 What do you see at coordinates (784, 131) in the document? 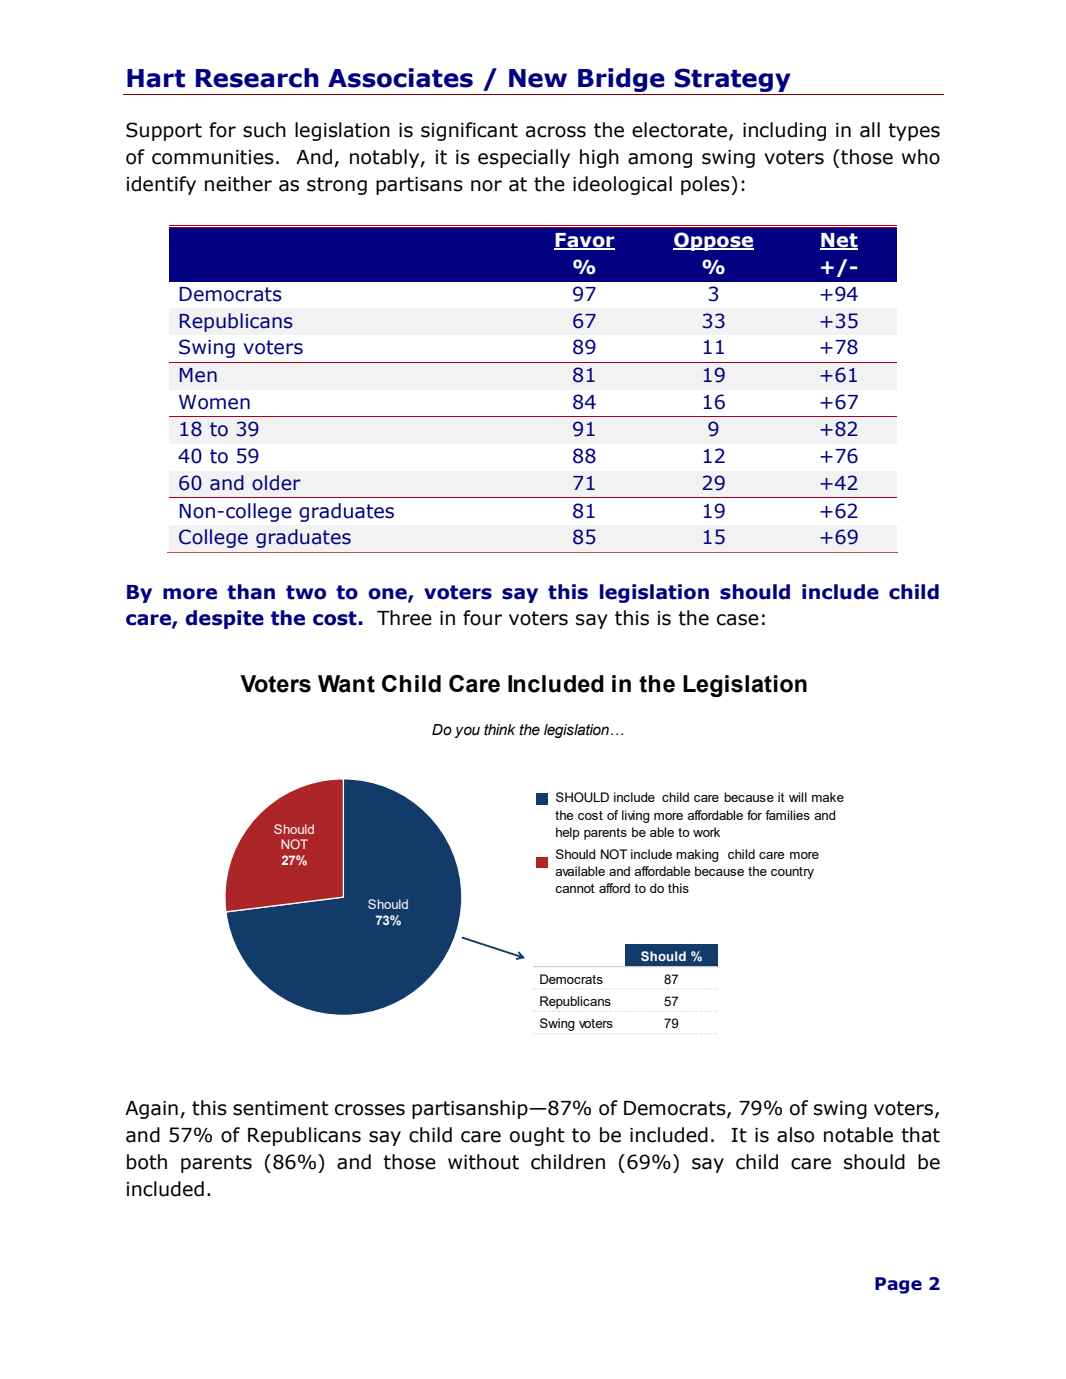
I see `including` at bounding box center [784, 131].
